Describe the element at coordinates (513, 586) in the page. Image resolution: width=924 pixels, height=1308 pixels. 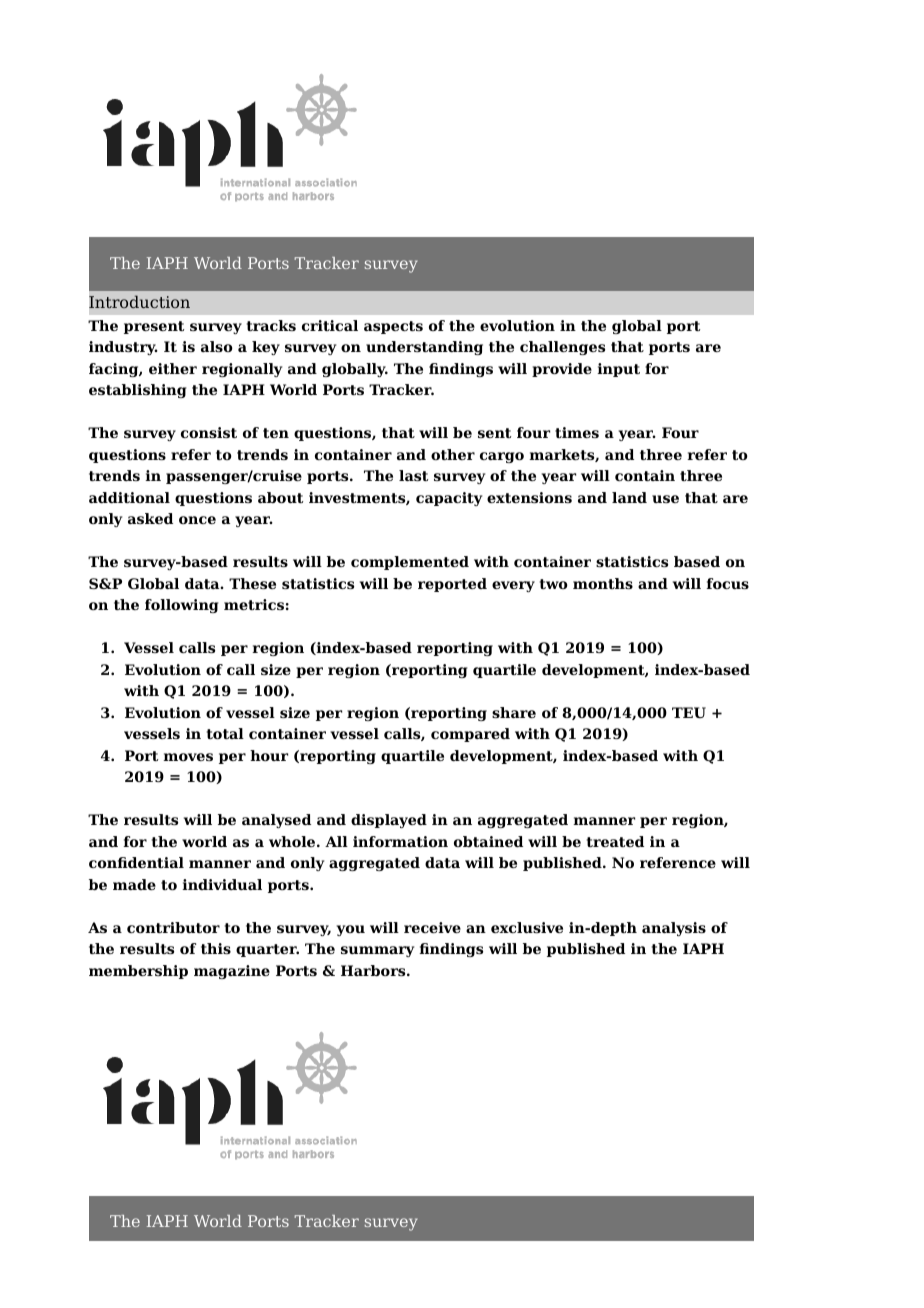
I see `every` at that location.
